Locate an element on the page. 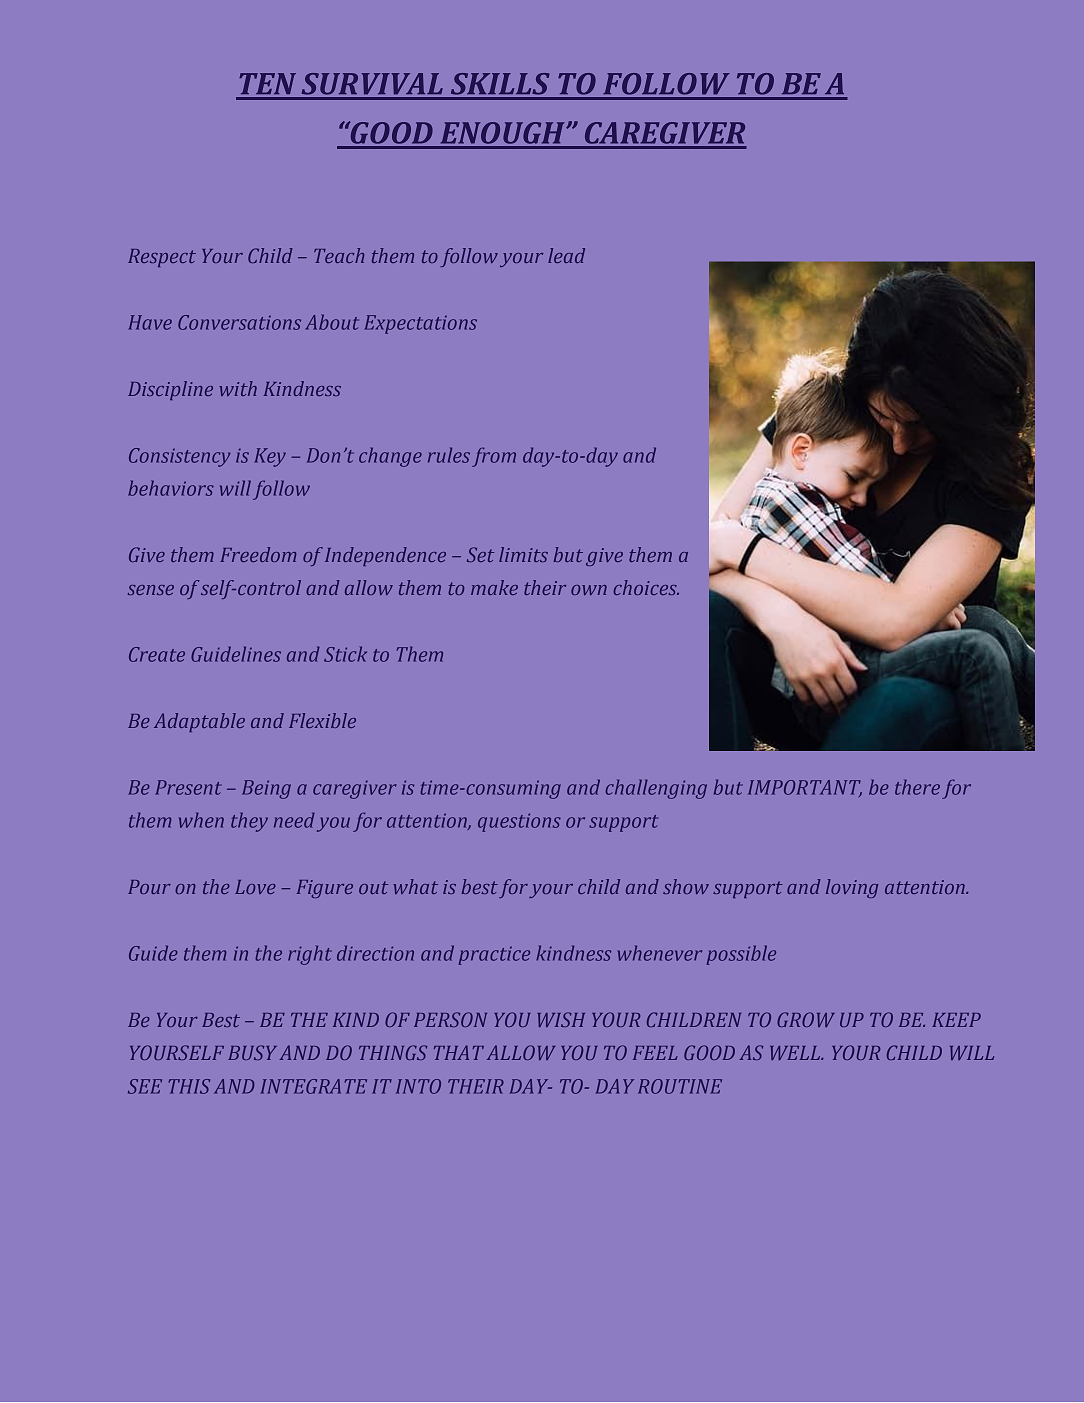  WISH is located at coordinates (561, 1019).
